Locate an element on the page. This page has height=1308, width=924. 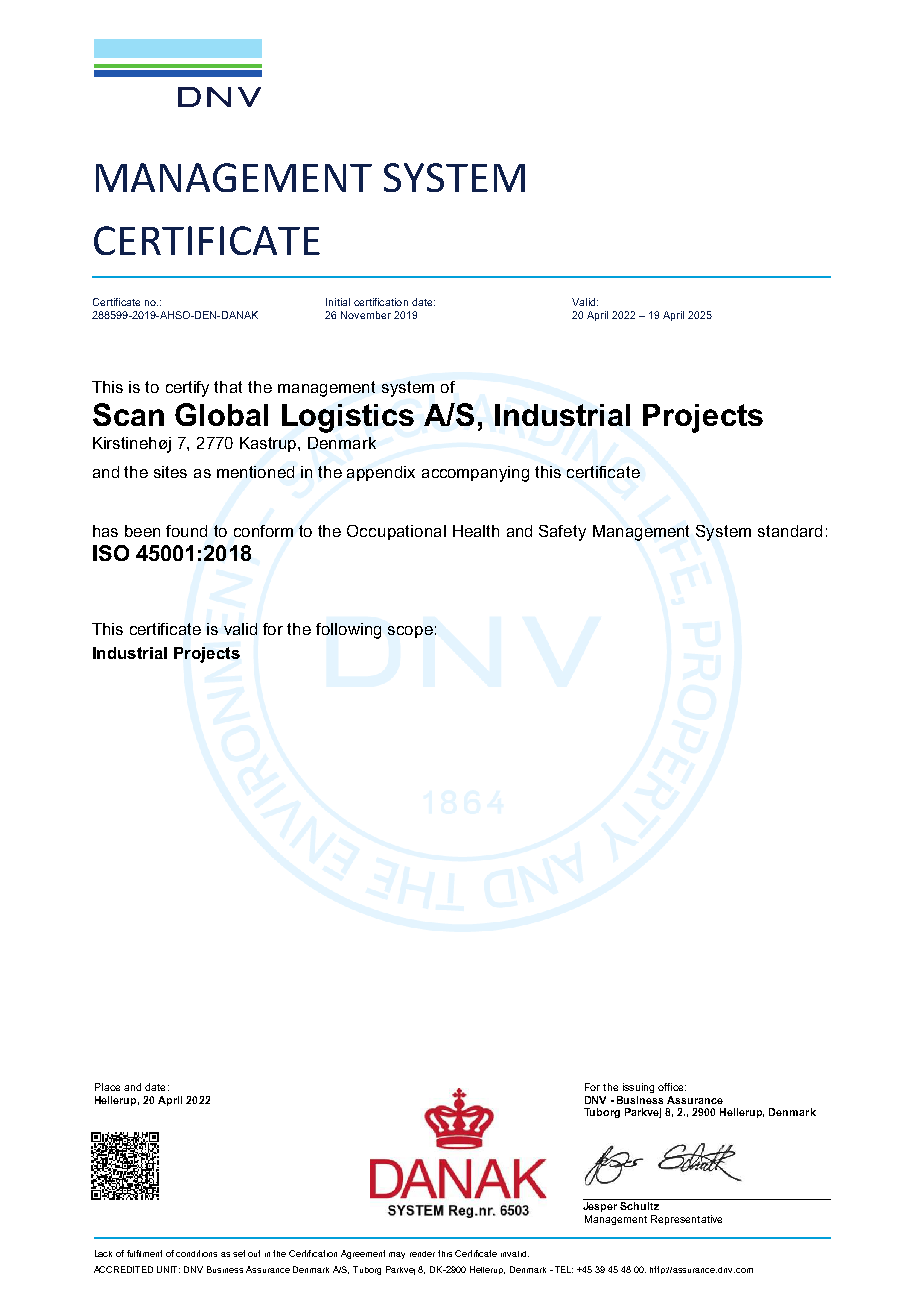
Schultz is located at coordinates (639, 1206).
